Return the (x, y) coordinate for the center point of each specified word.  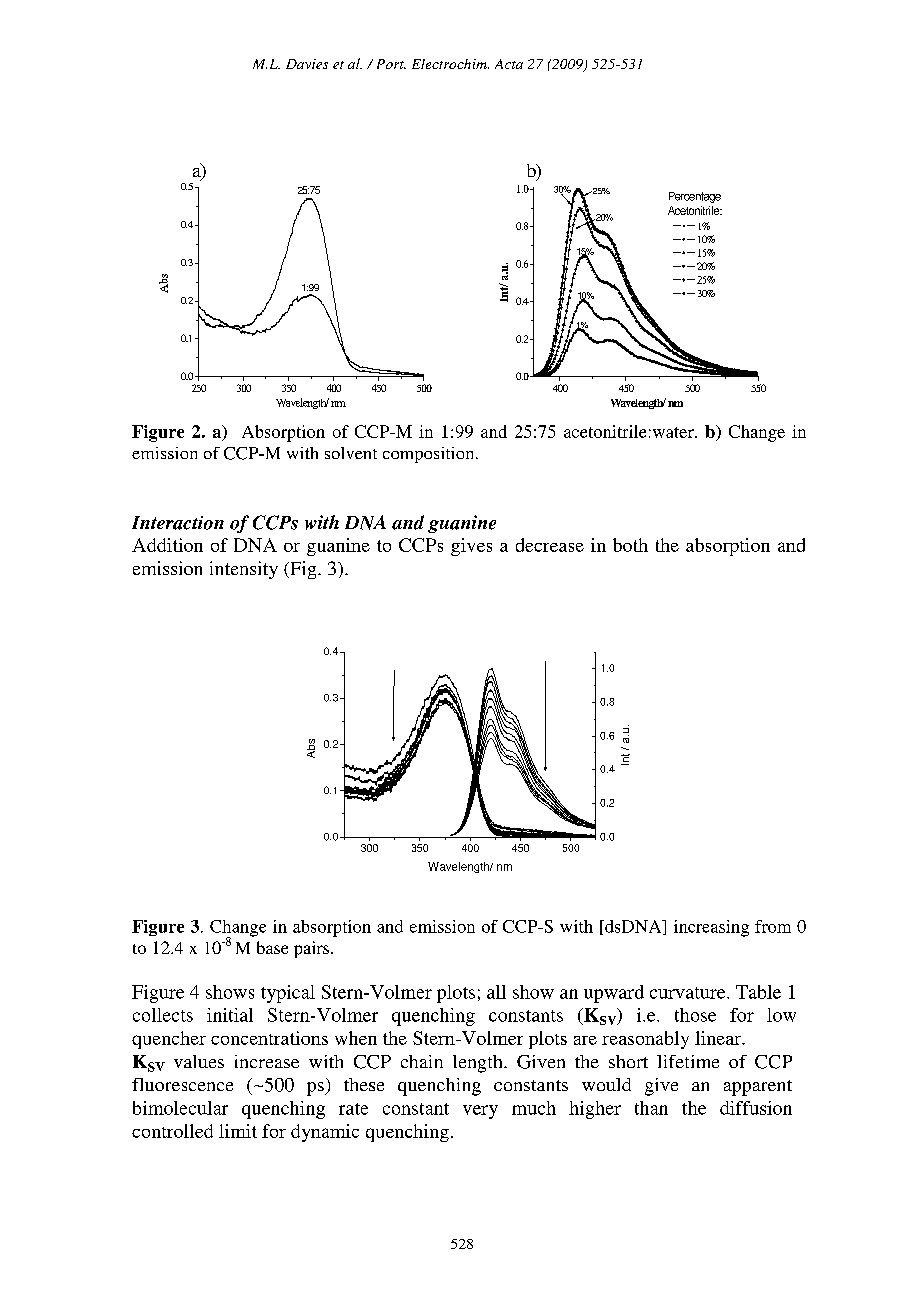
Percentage (695, 197)
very (480, 1112)
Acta (509, 64)
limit (238, 1131)
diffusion (756, 1108)
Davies (307, 64)
